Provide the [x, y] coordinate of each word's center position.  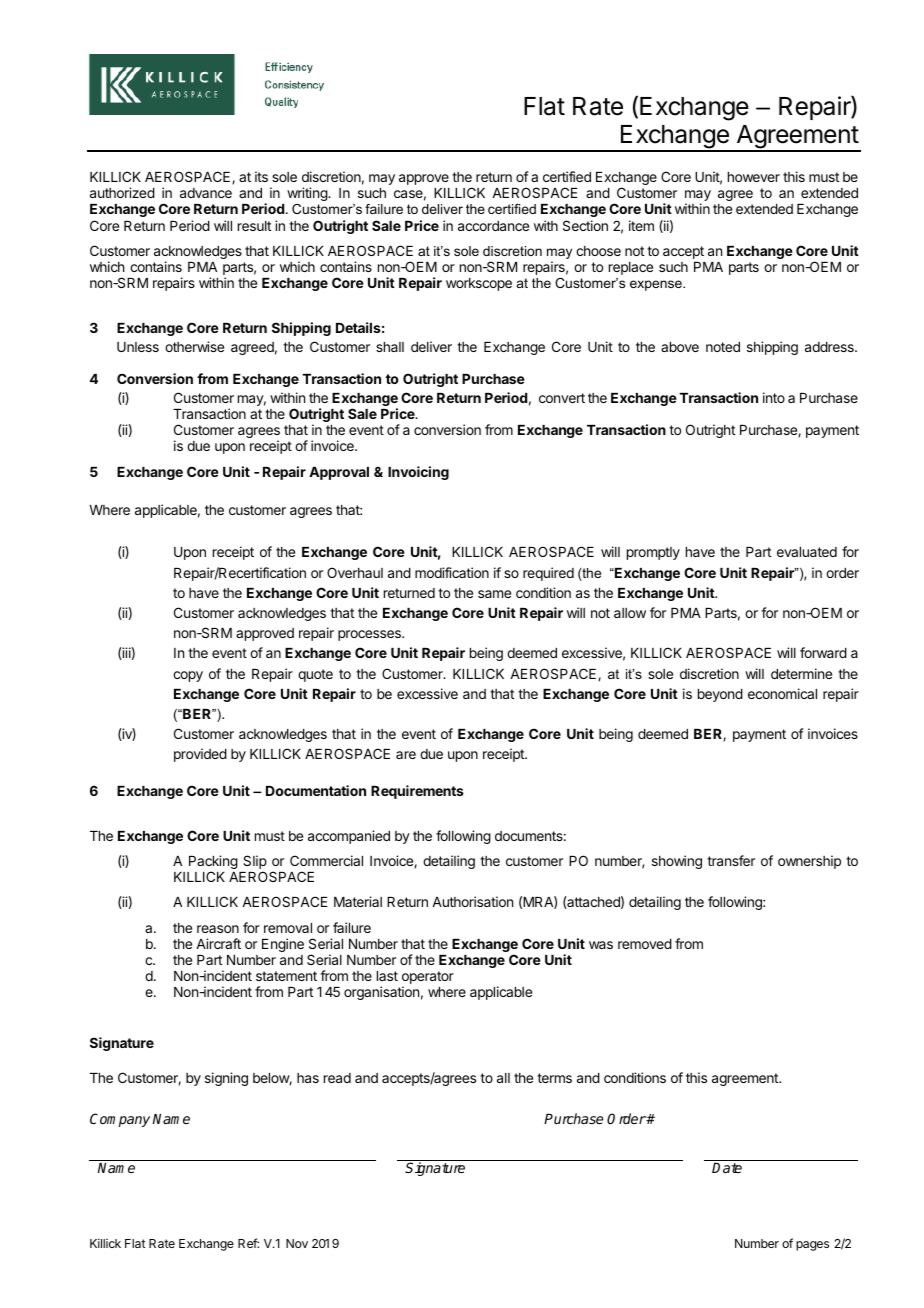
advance [206, 193]
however [754, 177]
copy [188, 676]
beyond [720, 695]
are [406, 755]
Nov [297, 1243]
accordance [493, 226]
